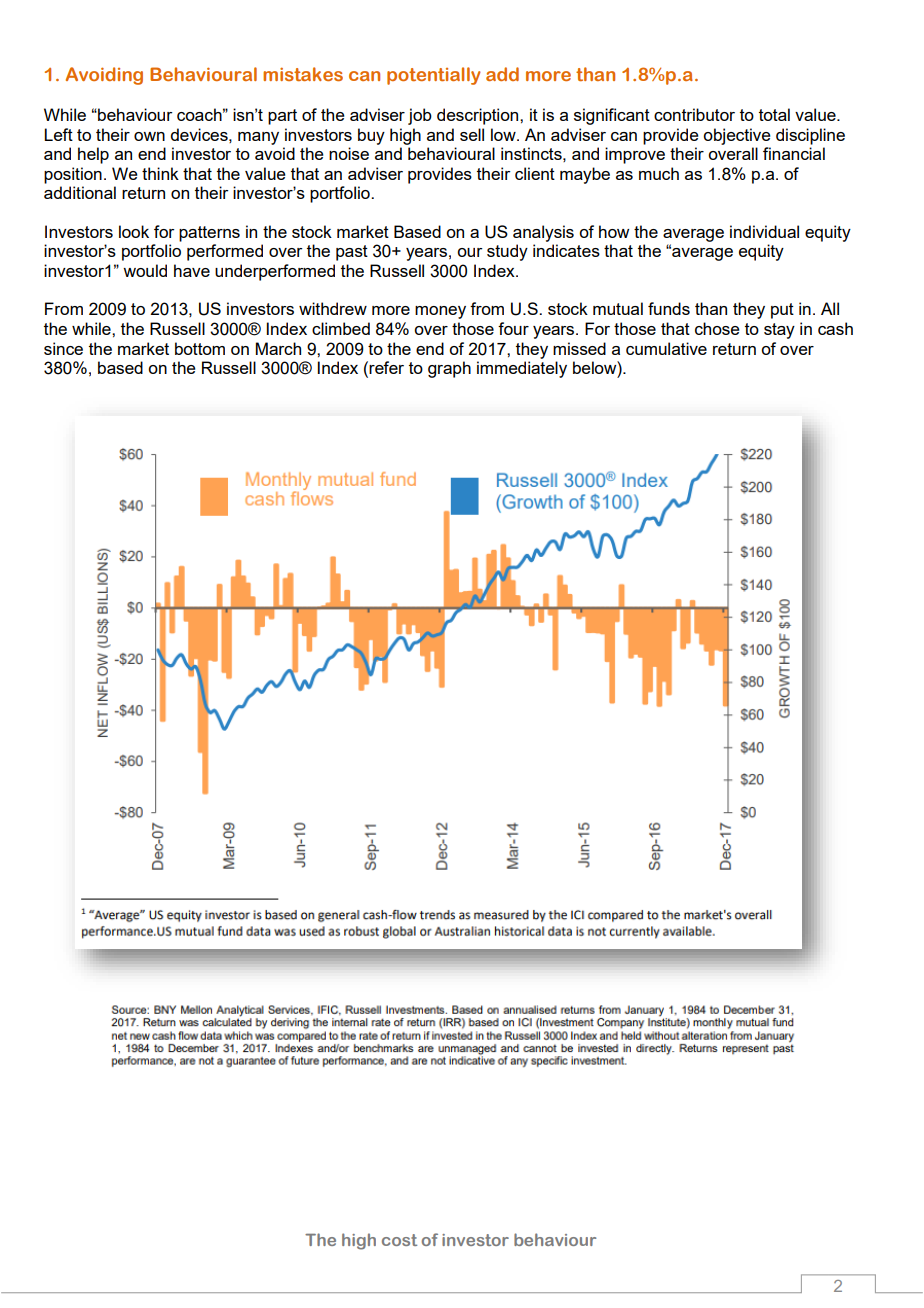  I want to click on immediately, so click(522, 369).
